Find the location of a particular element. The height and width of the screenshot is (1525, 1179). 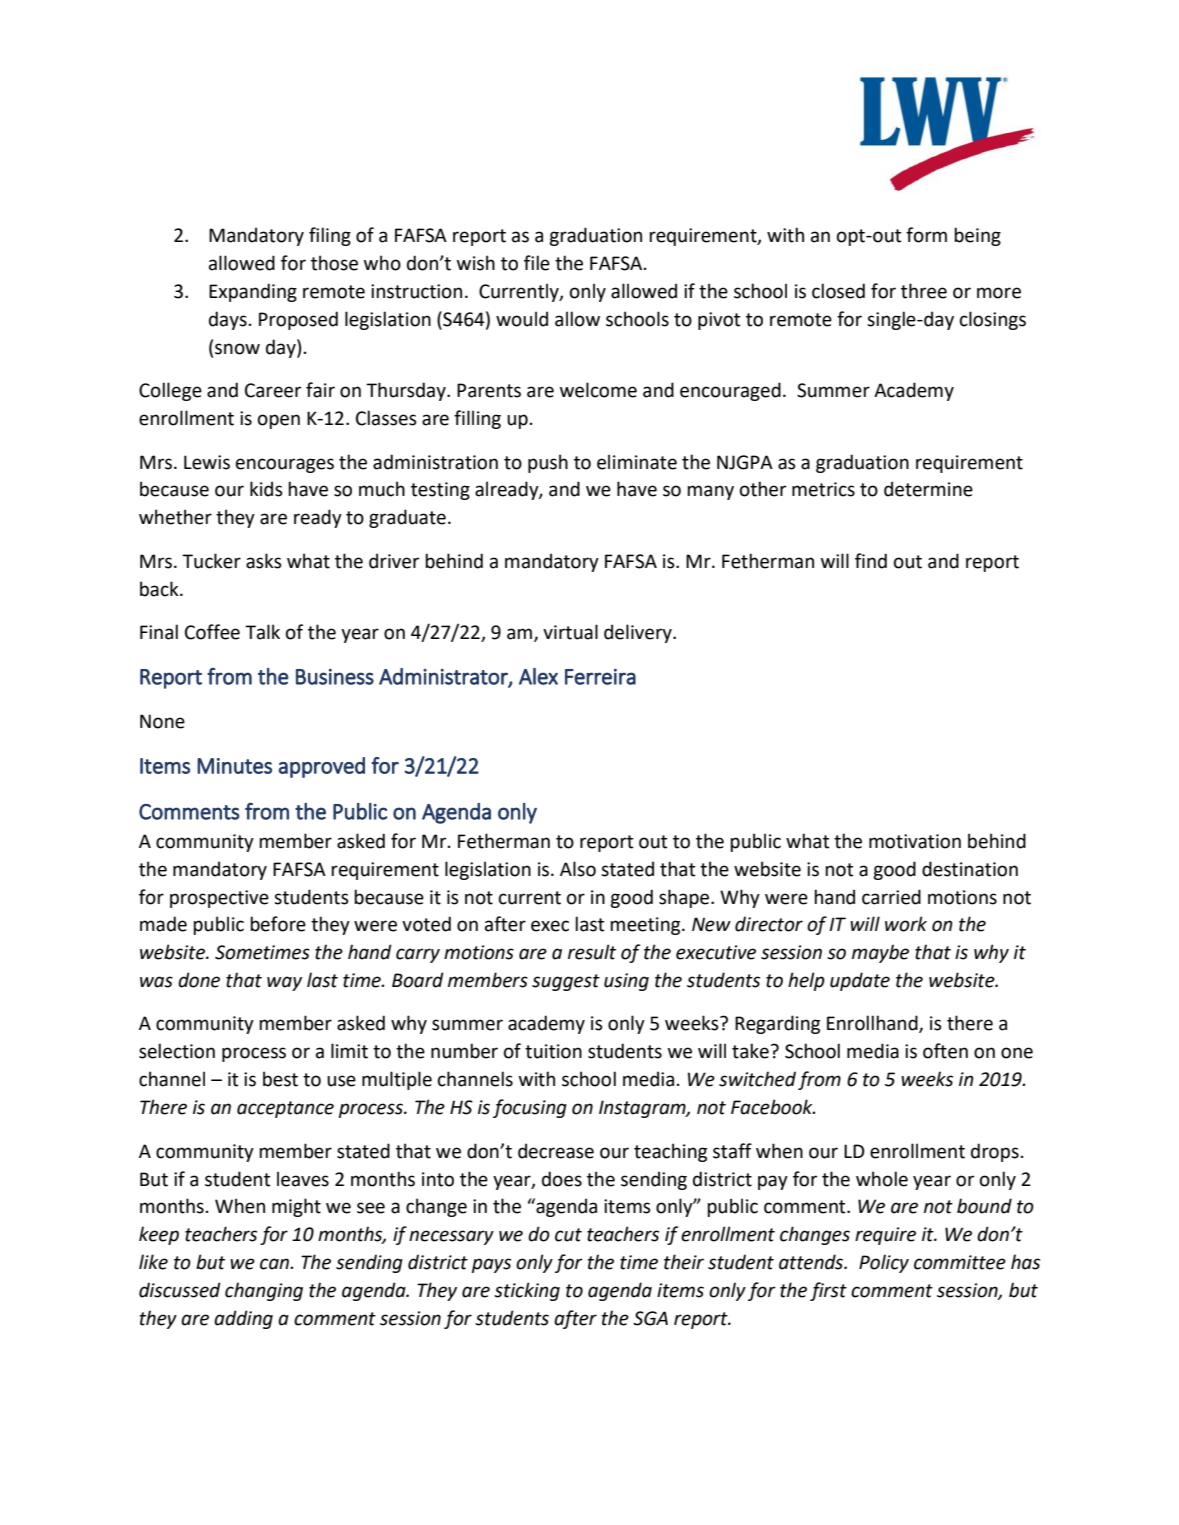

motivation is located at coordinates (915, 841).
